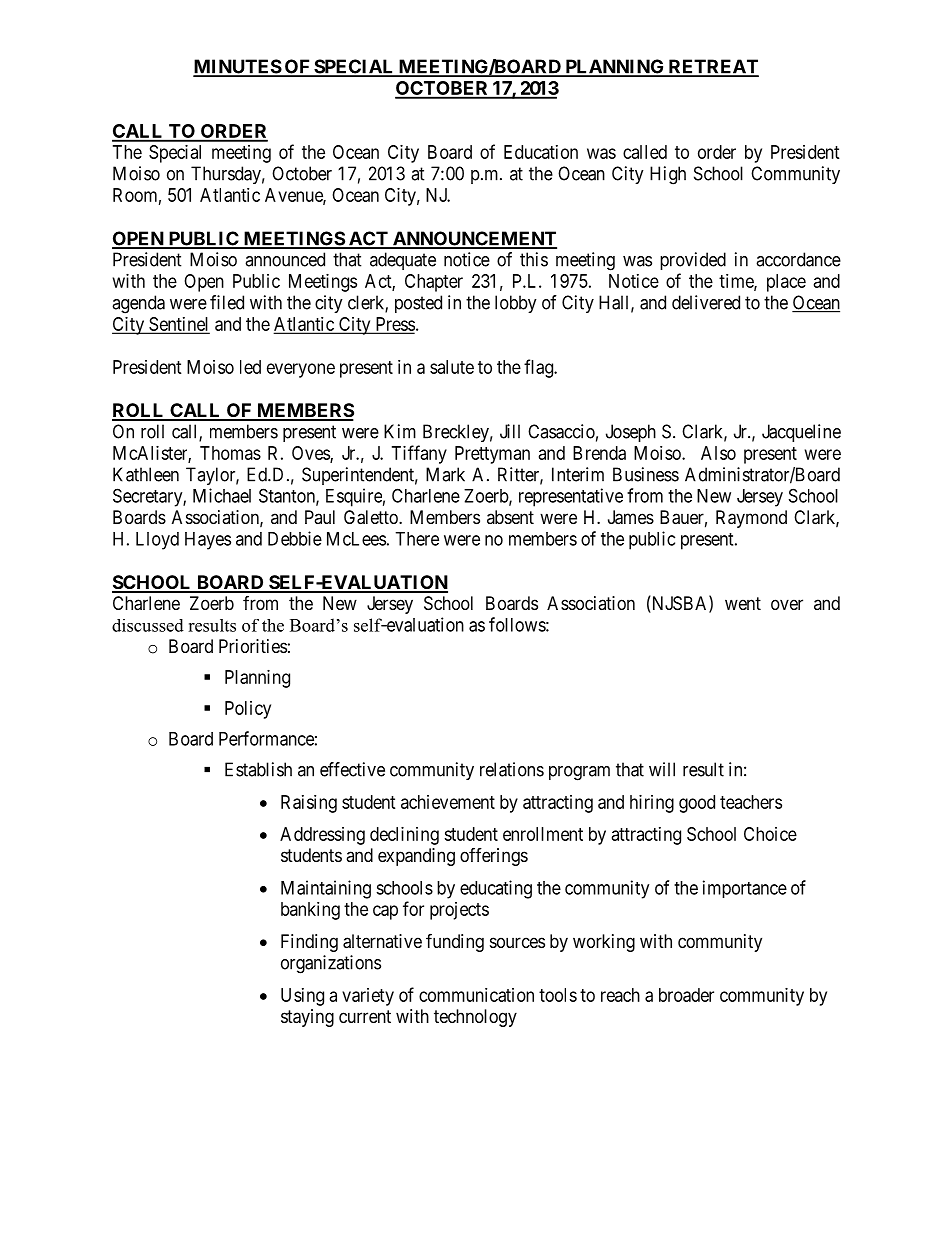 The image size is (952, 1233). I want to click on lobby, so click(516, 304).
